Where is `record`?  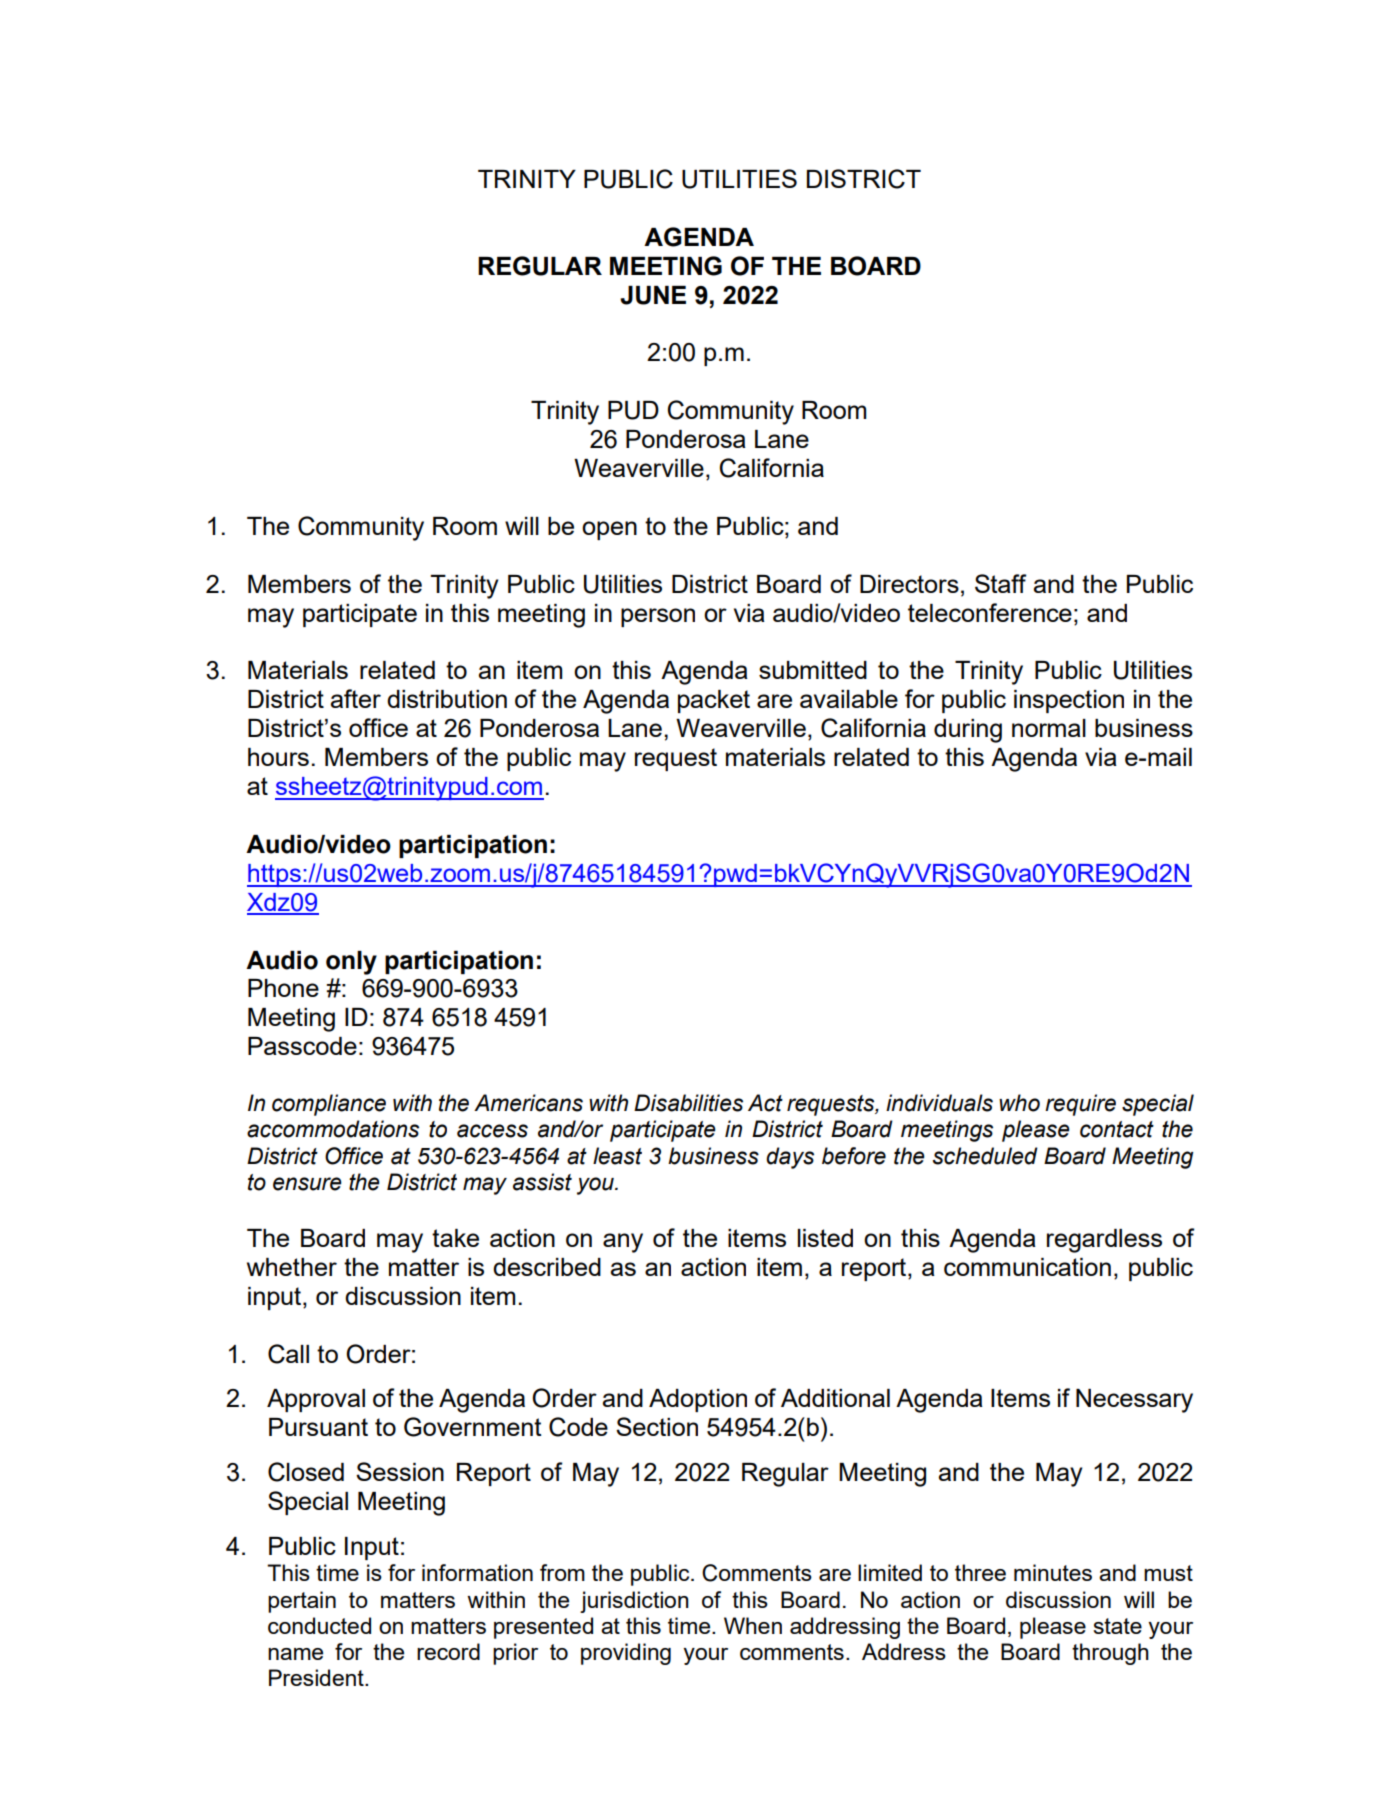 record is located at coordinates (448, 1651).
